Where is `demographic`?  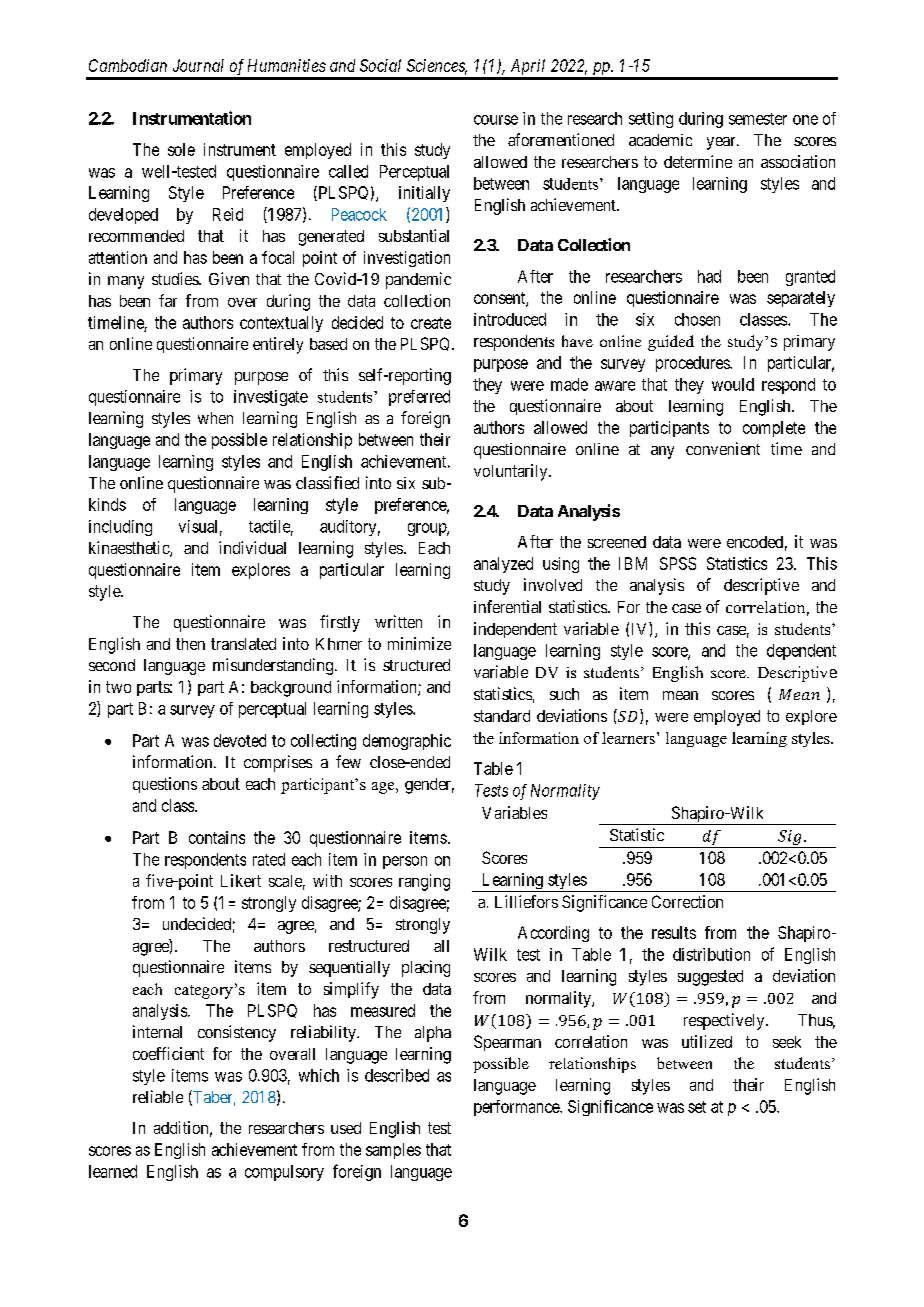 demographic is located at coordinates (407, 742).
